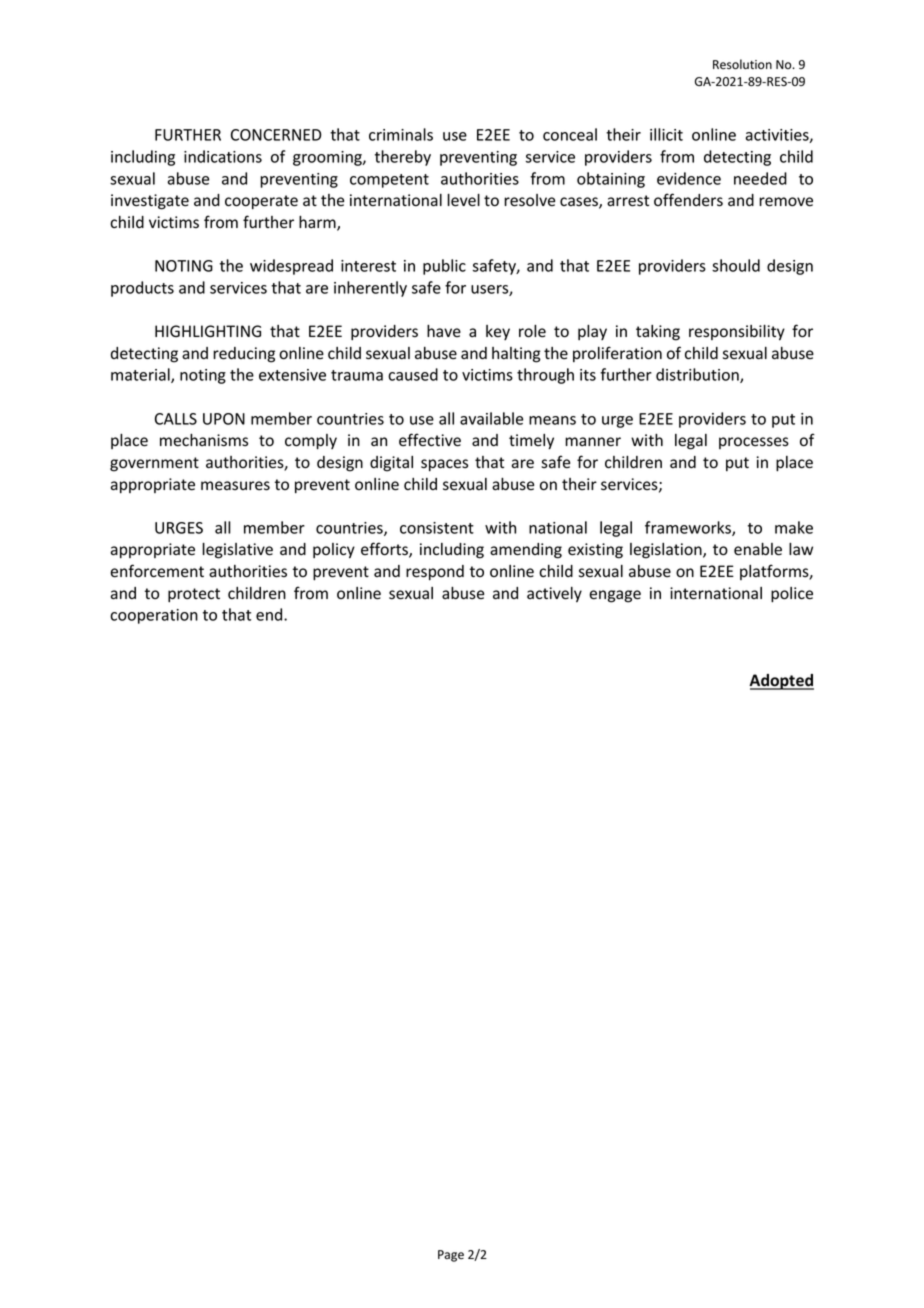 The image size is (924, 1308). What do you see at coordinates (435, 573) in the screenshot?
I see `respond` at bounding box center [435, 573].
